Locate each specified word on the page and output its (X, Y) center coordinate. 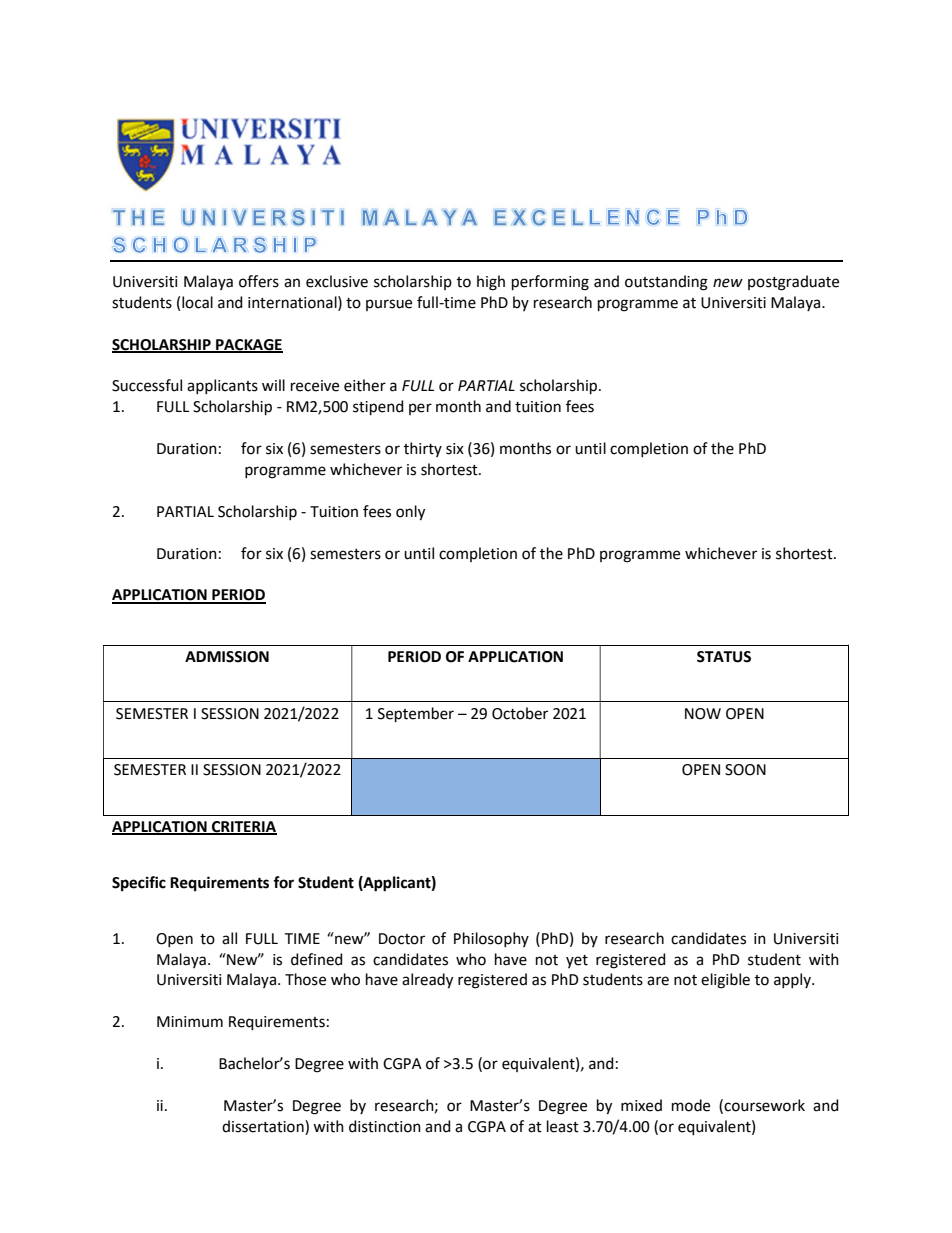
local (197, 302)
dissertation (264, 1127)
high (491, 283)
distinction (385, 1126)
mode (691, 1105)
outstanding (666, 283)
